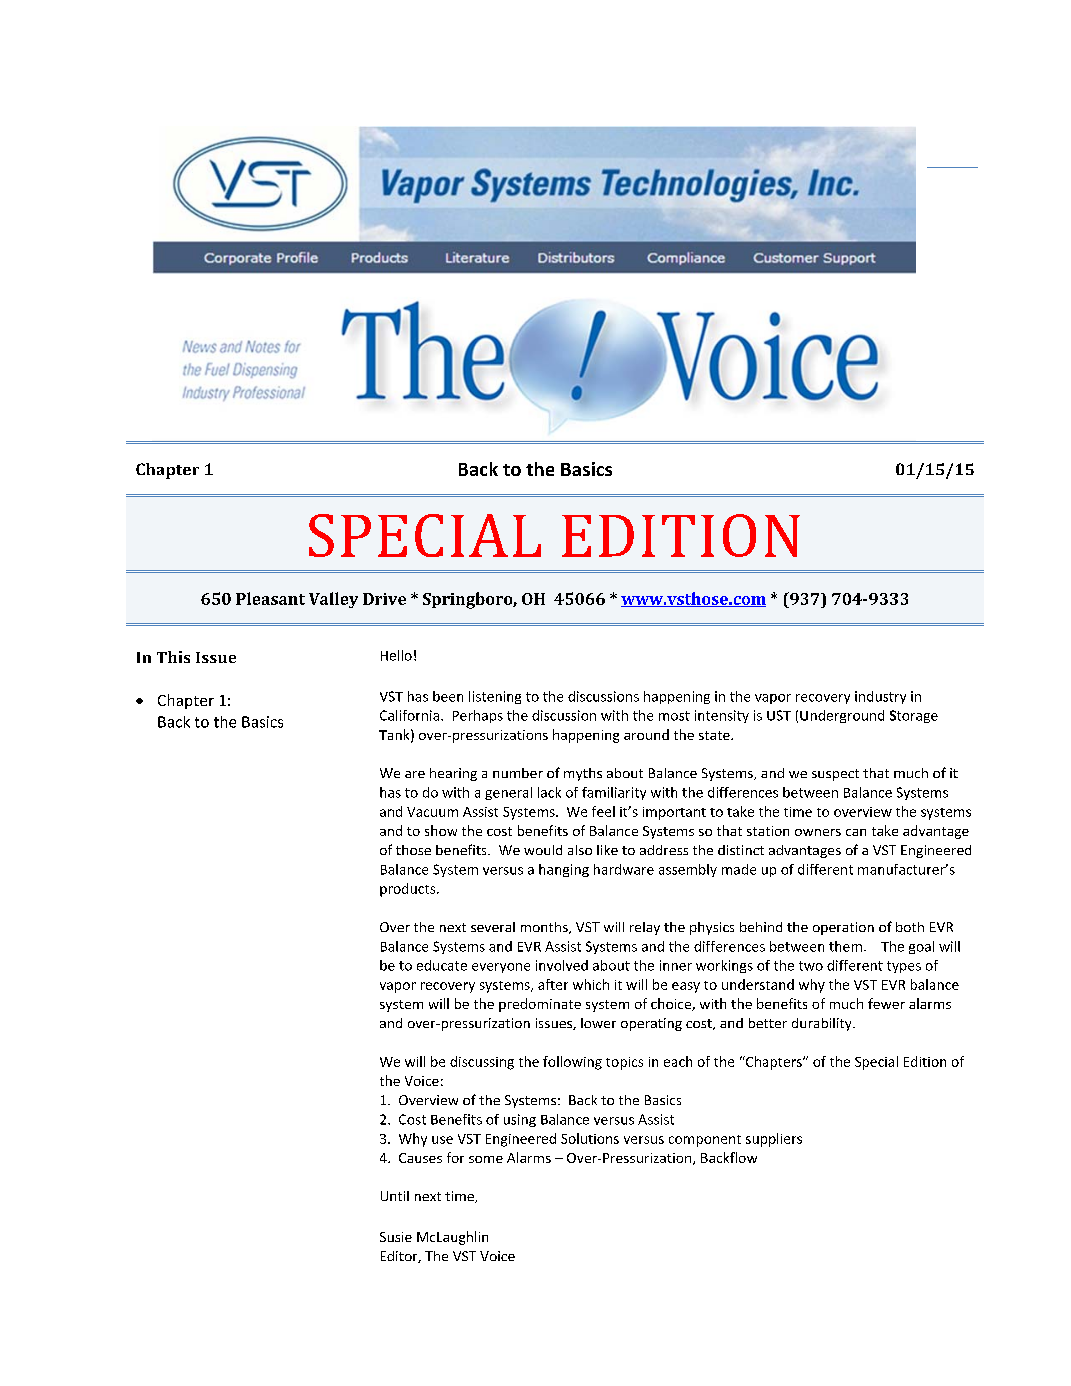  Describe the element at coordinates (880, 697) in the screenshot. I see `industry` at that location.
